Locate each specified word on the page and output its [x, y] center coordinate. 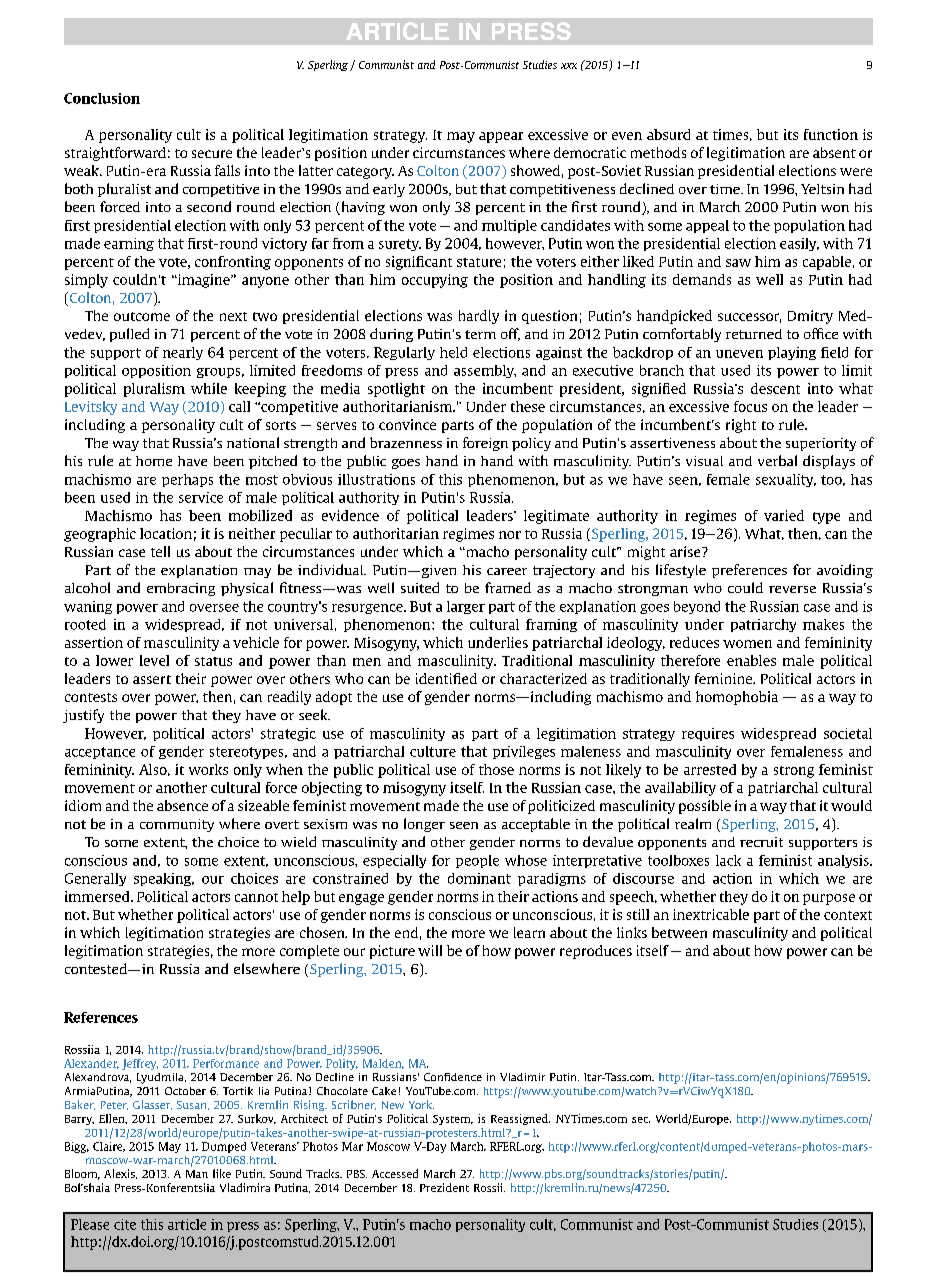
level [154, 660]
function [831, 134]
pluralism [154, 390]
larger [466, 607]
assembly [485, 371]
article [187, 1224]
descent [775, 388]
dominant [479, 878]
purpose [829, 899]
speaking [164, 879]
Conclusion [102, 98]
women [747, 644]
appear [501, 137]
